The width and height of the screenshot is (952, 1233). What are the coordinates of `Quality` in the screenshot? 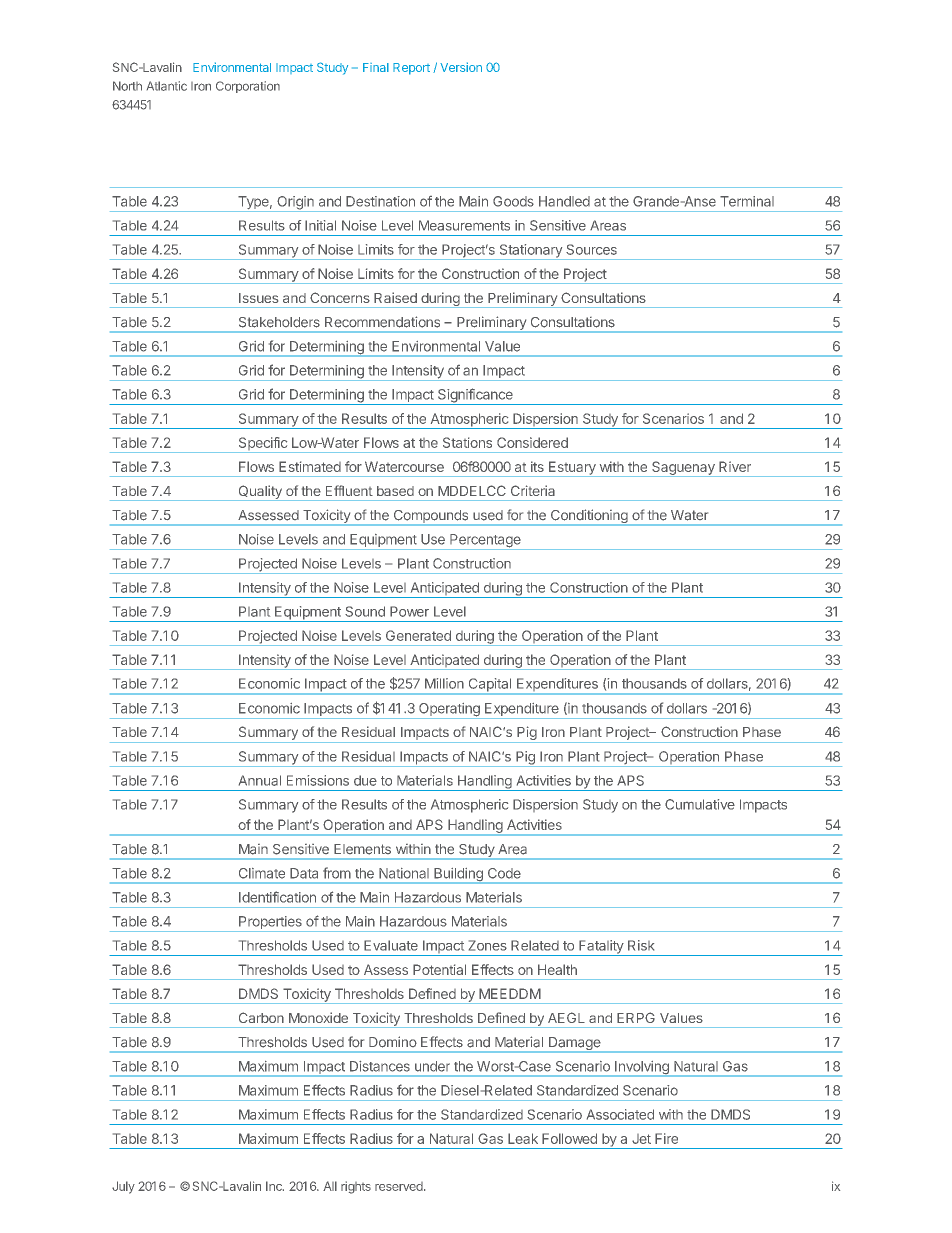 It's located at (260, 493).
